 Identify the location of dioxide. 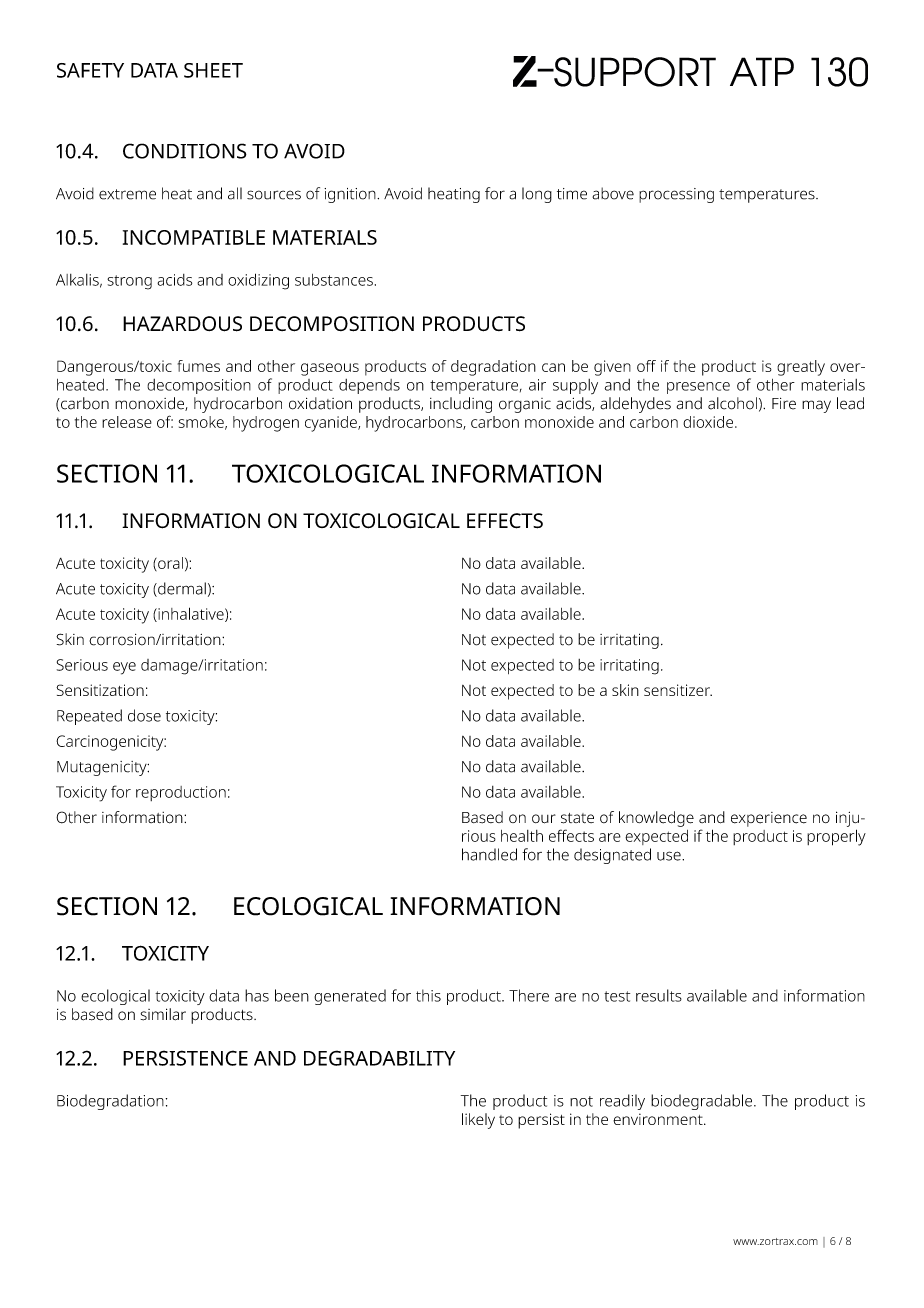
(709, 422).
